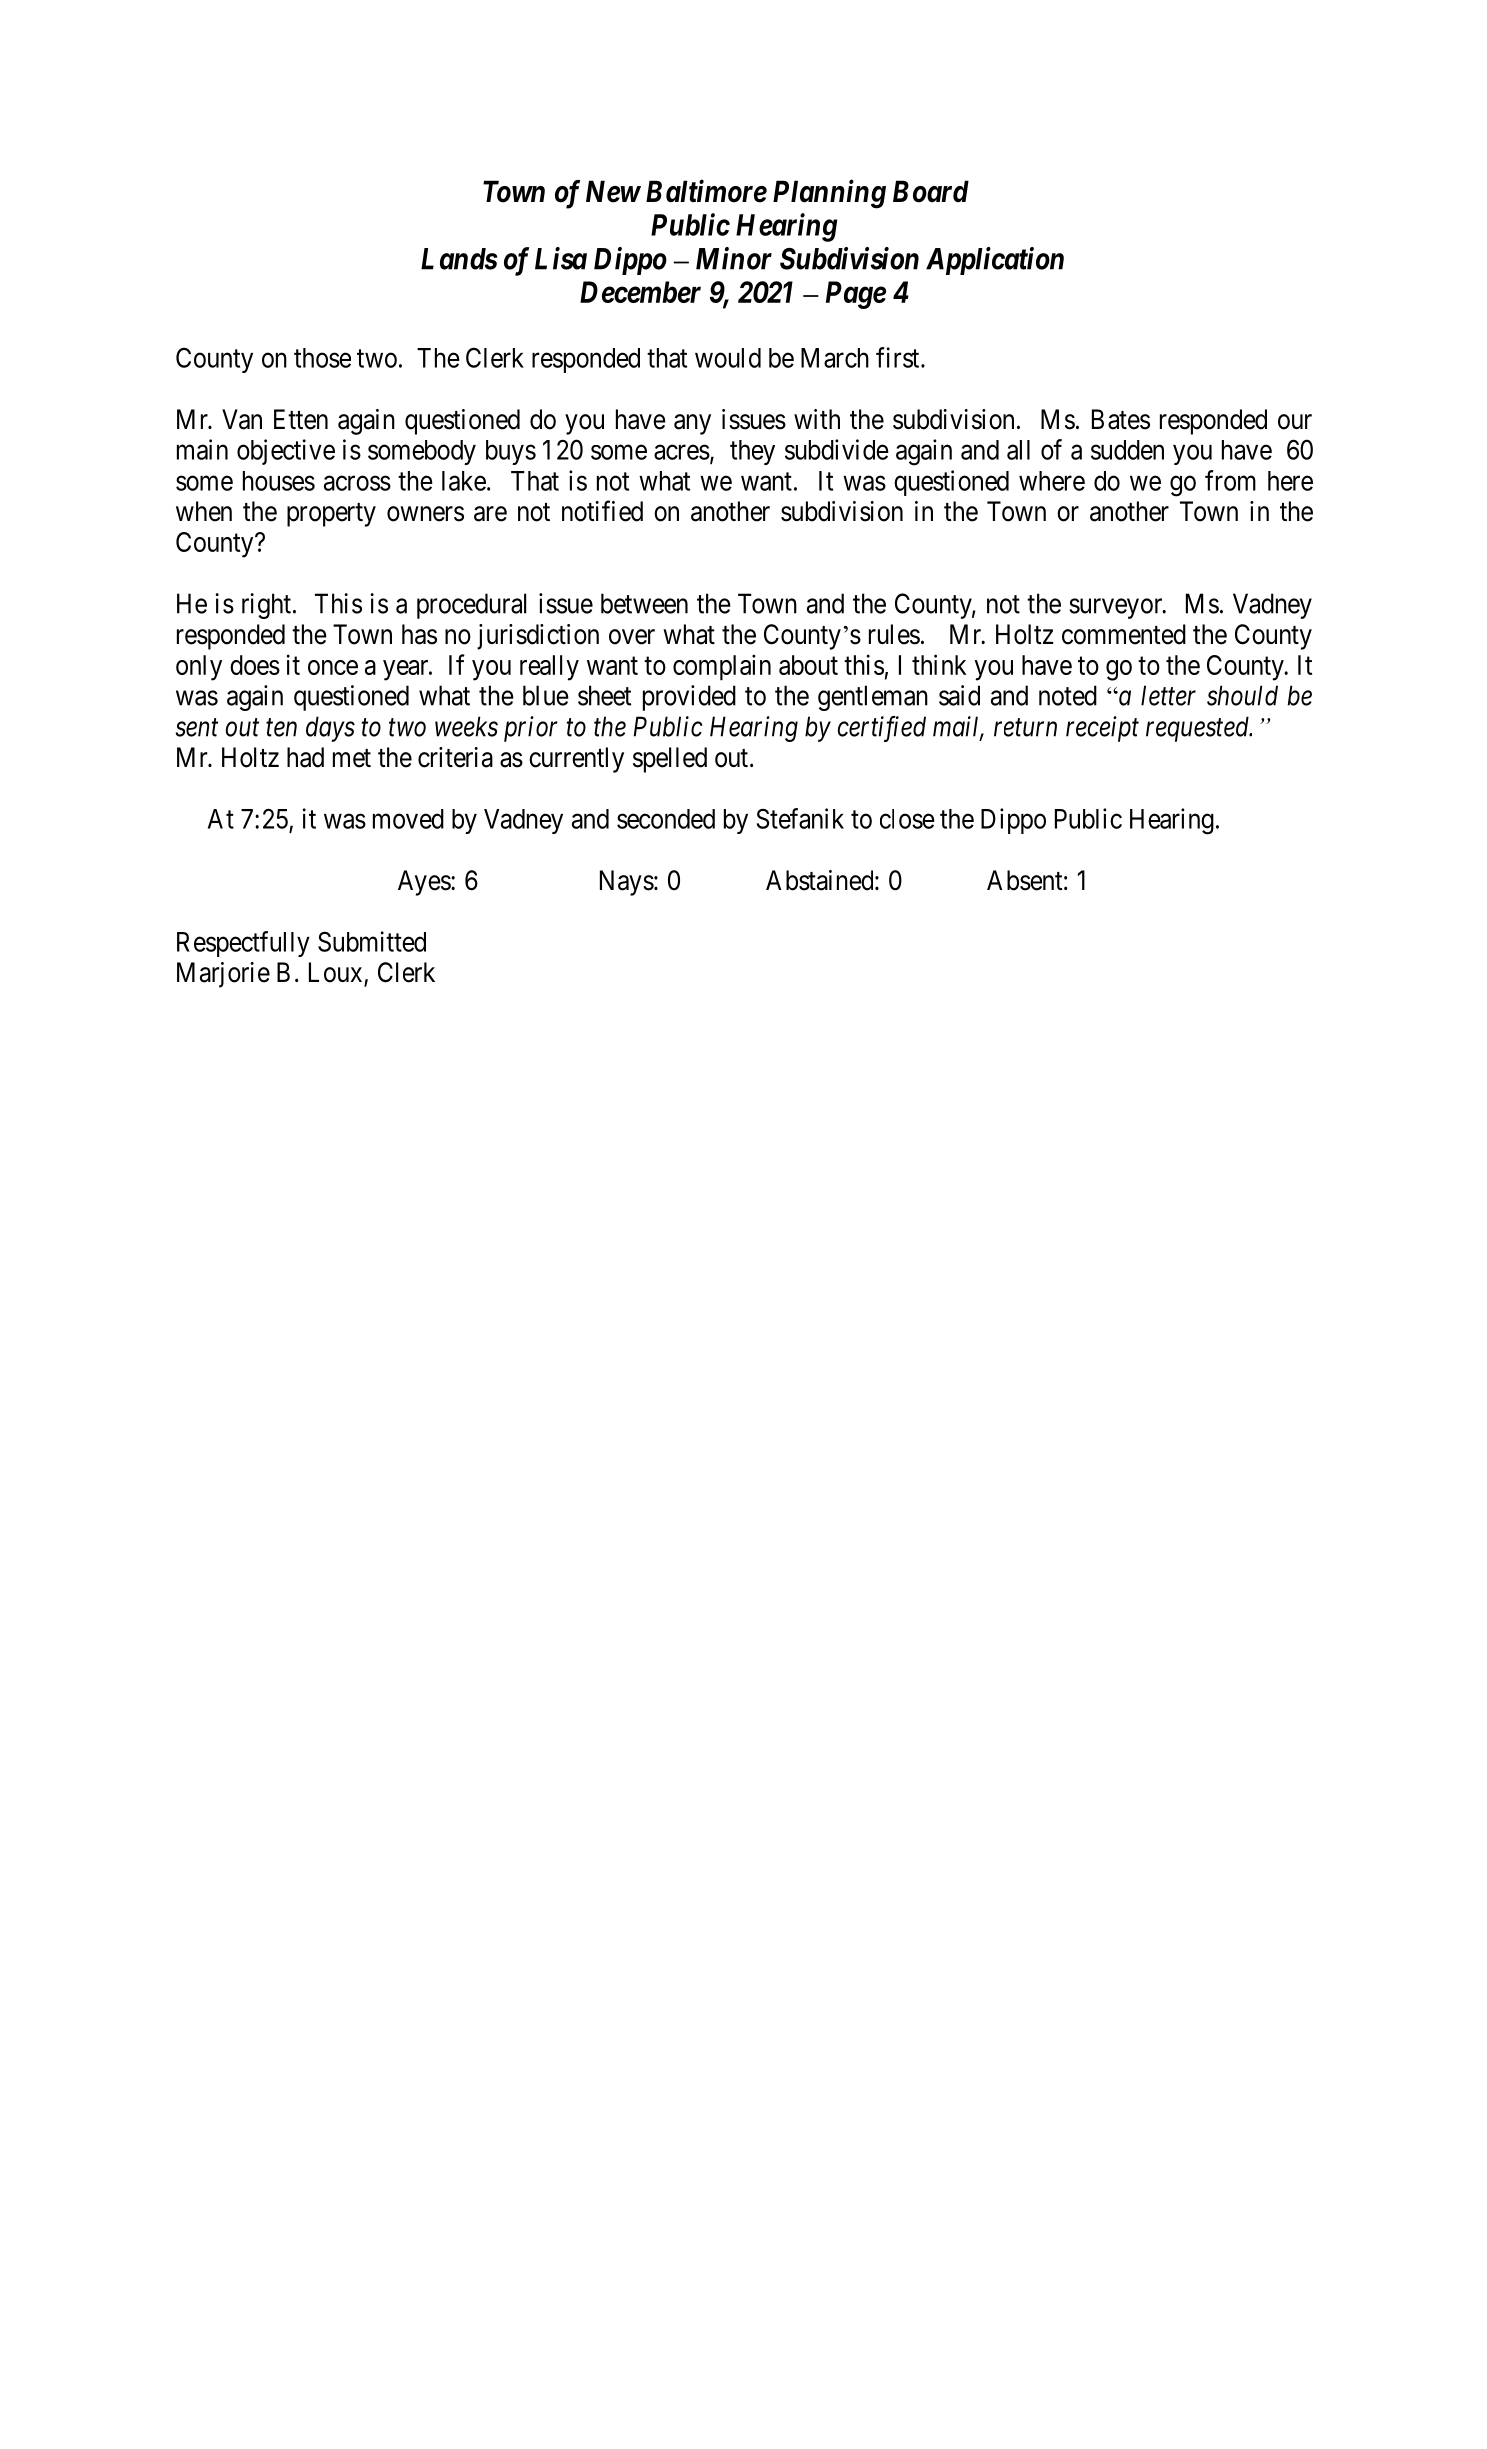 Image resolution: width=1487 pixels, height=2449 pixels. Describe the element at coordinates (907, 819) in the screenshot. I see `close` at that location.
